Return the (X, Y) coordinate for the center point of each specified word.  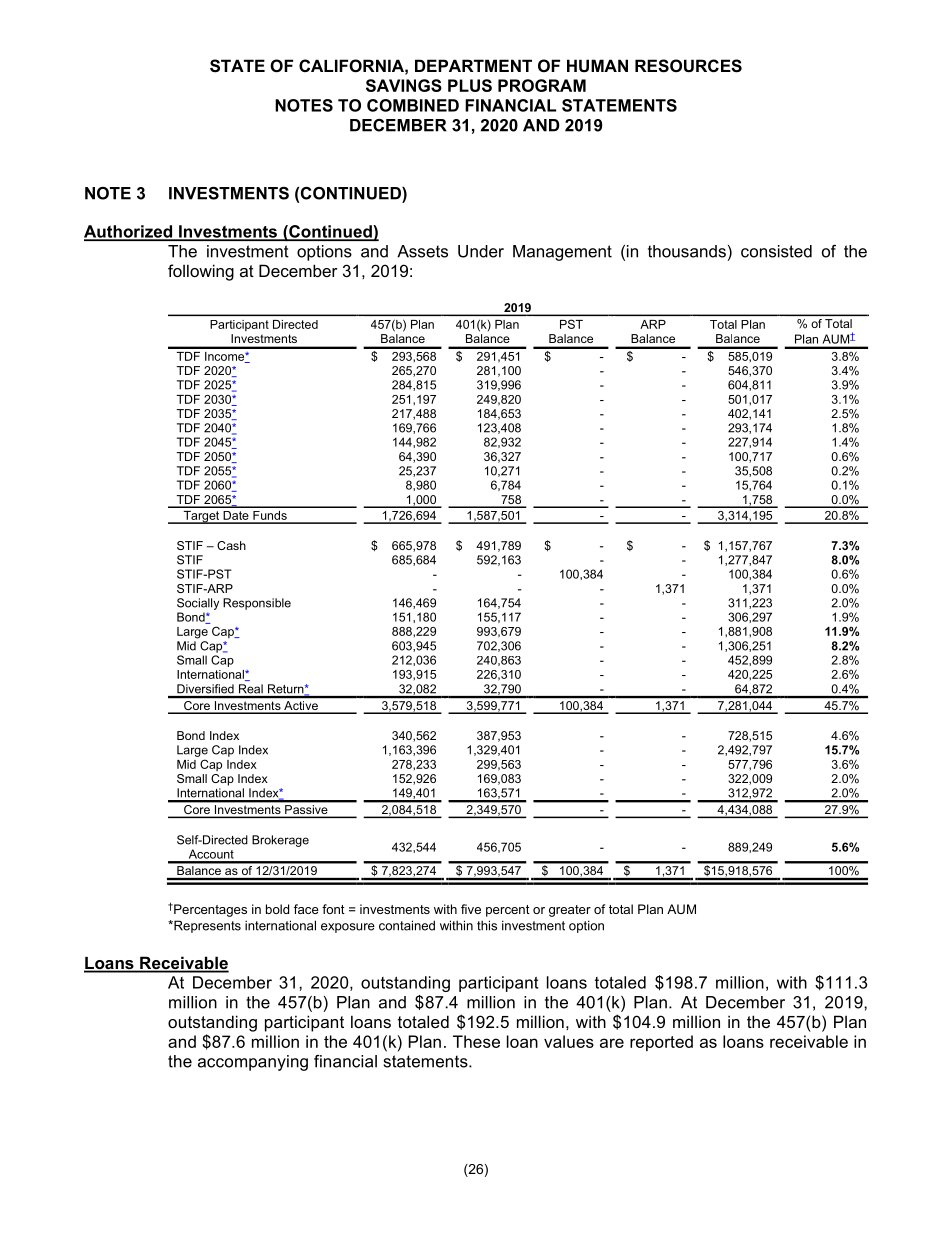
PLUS (470, 85)
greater (570, 911)
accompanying (253, 1063)
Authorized (129, 232)
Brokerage (280, 841)
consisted (776, 251)
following (201, 272)
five (471, 909)
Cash (231, 545)
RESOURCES (688, 66)
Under (481, 251)
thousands (687, 251)
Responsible (257, 604)
